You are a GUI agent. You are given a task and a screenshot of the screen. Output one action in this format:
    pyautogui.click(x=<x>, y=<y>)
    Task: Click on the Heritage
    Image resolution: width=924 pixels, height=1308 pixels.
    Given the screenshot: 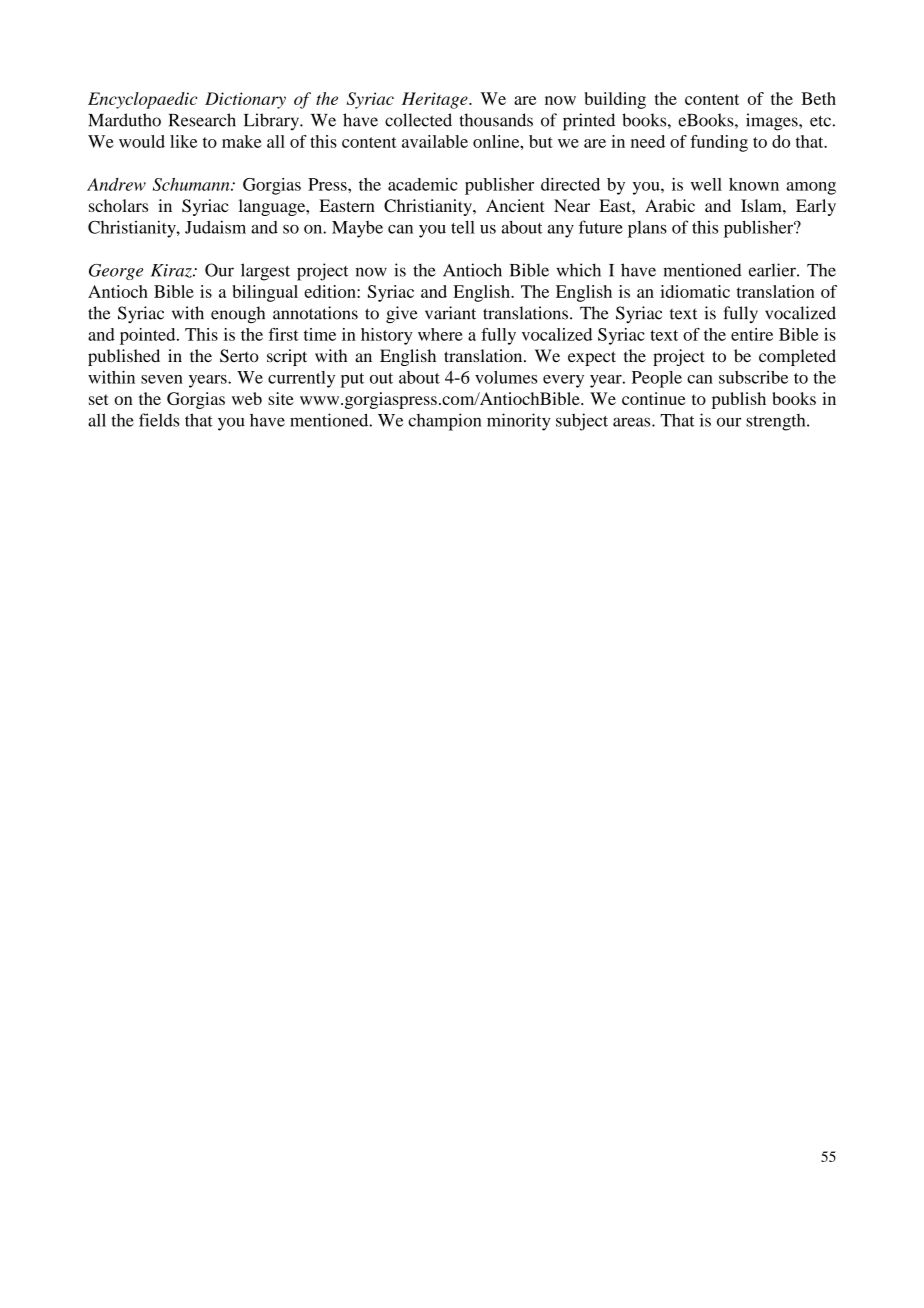 What is the action you would take?
    pyautogui.click(x=436, y=100)
